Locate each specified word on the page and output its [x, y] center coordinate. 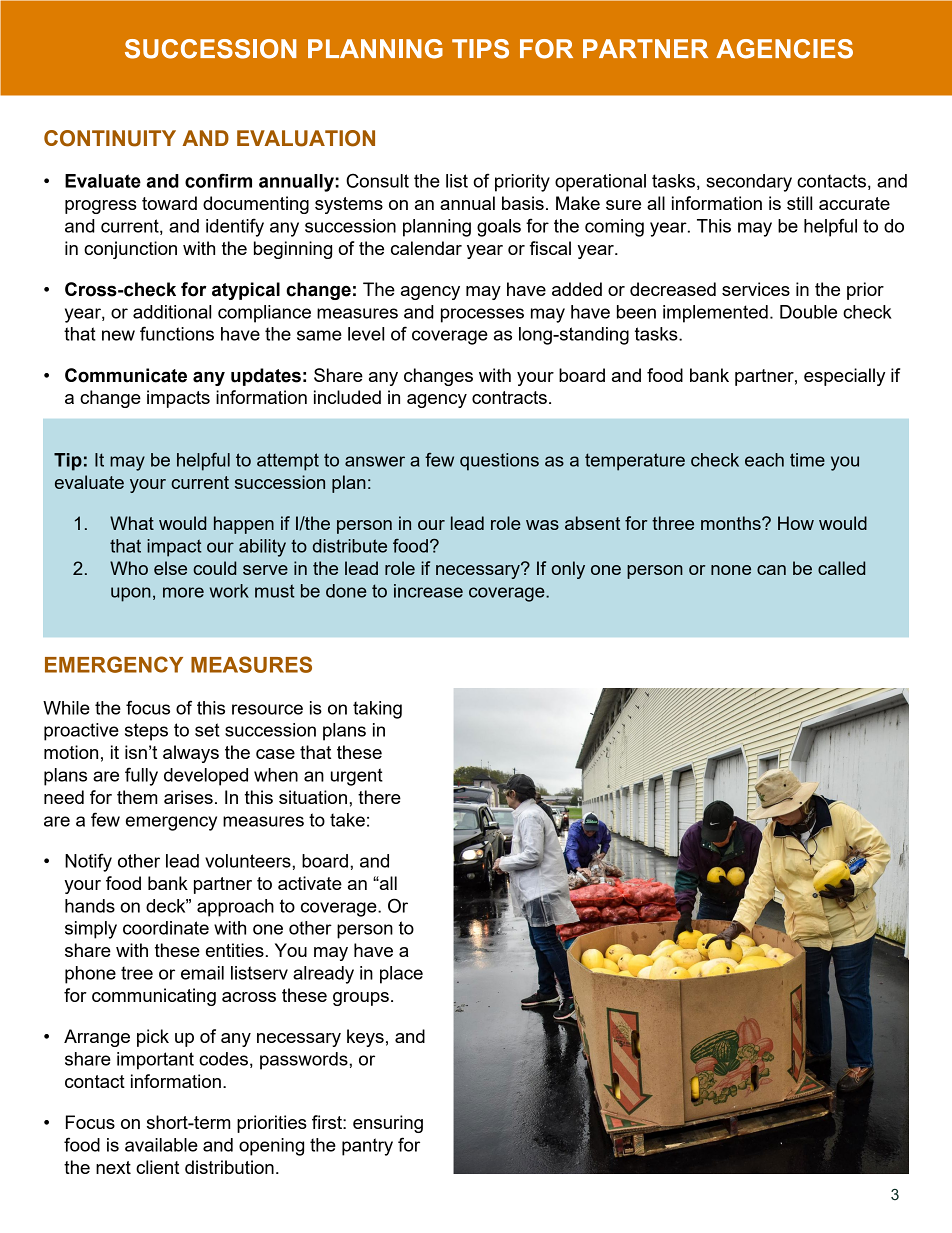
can [771, 570]
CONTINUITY [110, 138]
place [401, 975]
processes [482, 315]
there [379, 797]
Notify [88, 862]
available [161, 1145]
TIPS [480, 49]
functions [177, 333]
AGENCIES [784, 49]
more [183, 592]
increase [428, 591]
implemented [715, 314]
